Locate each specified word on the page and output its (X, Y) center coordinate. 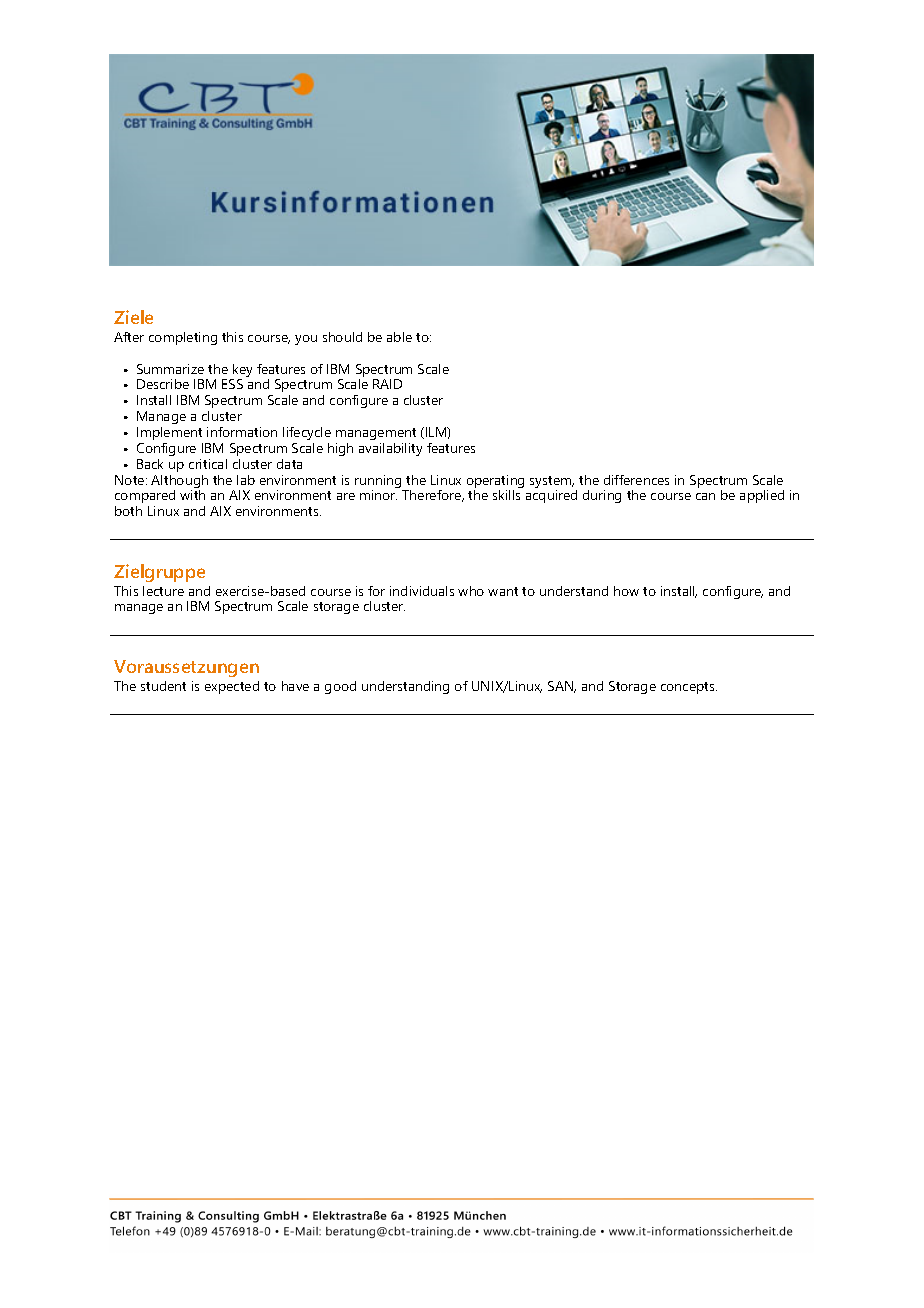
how (626, 591)
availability (390, 449)
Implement (169, 433)
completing (183, 338)
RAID (387, 384)
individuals (422, 591)
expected (232, 687)
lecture (163, 591)
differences (636, 480)
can (705, 496)
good (340, 687)
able (399, 337)
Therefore (433, 496)
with (192, 495)
